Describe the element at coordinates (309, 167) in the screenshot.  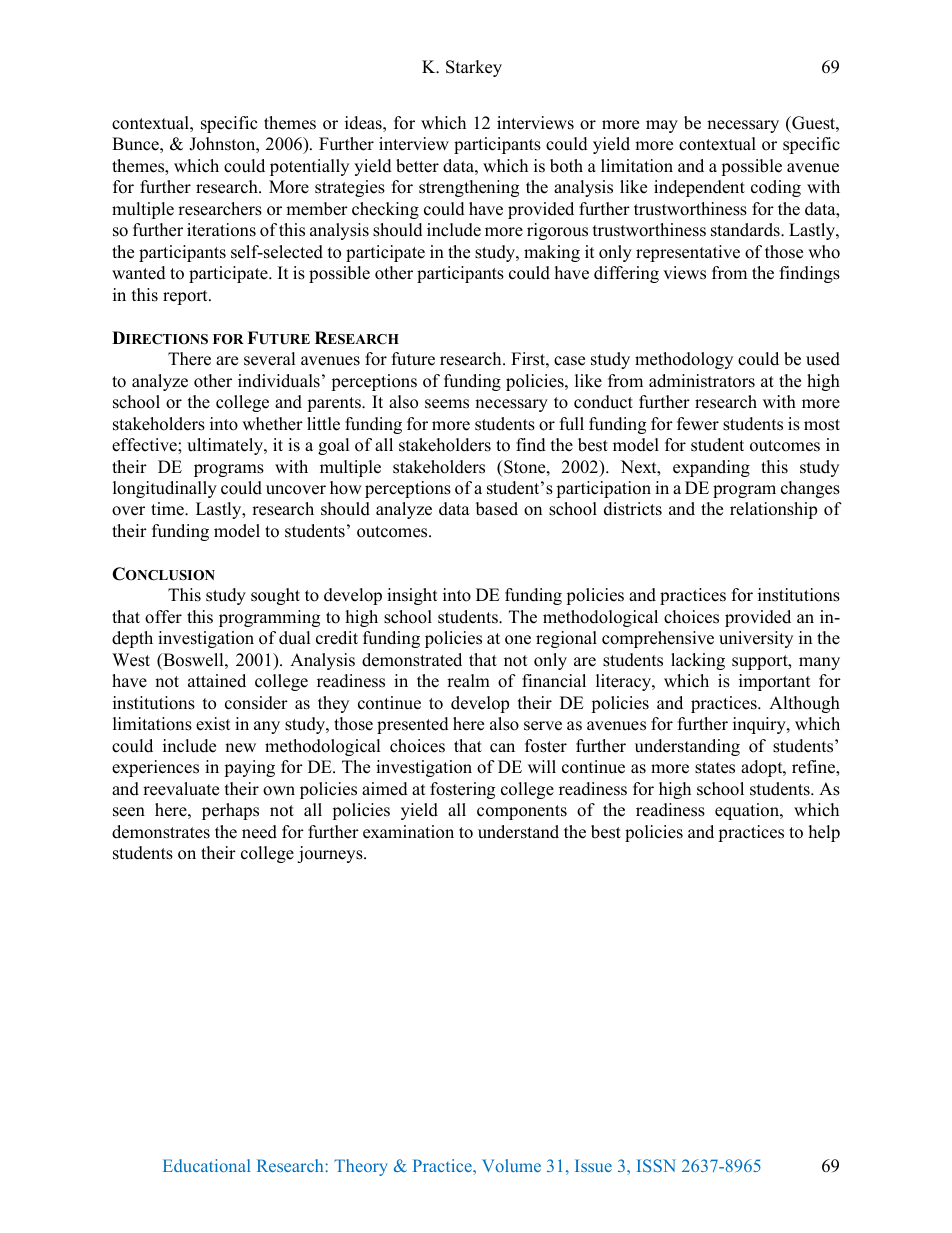
I see `potentially` at that location.
